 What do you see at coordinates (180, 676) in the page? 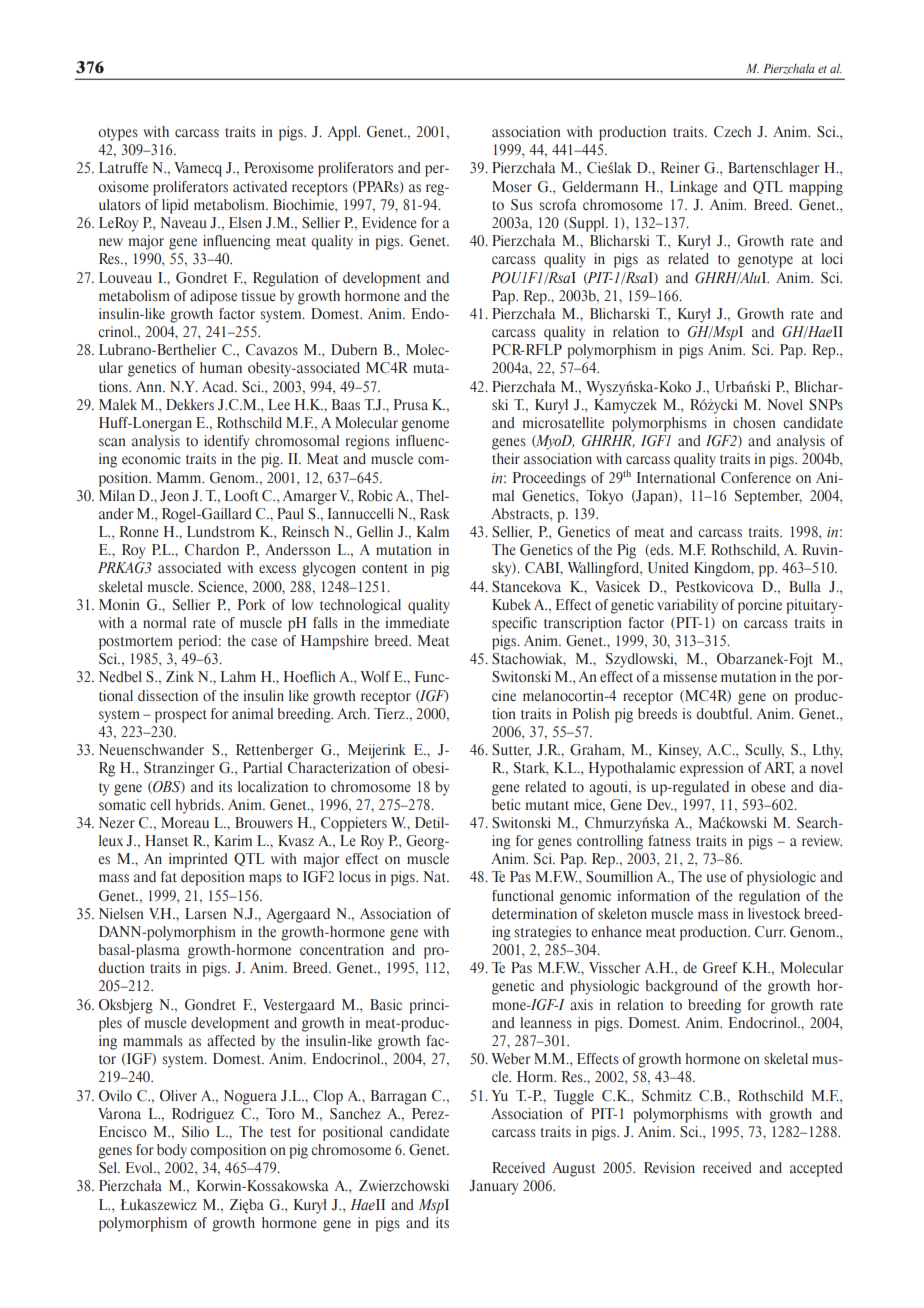
I see `Zink` at bounding box center [180, 676].
